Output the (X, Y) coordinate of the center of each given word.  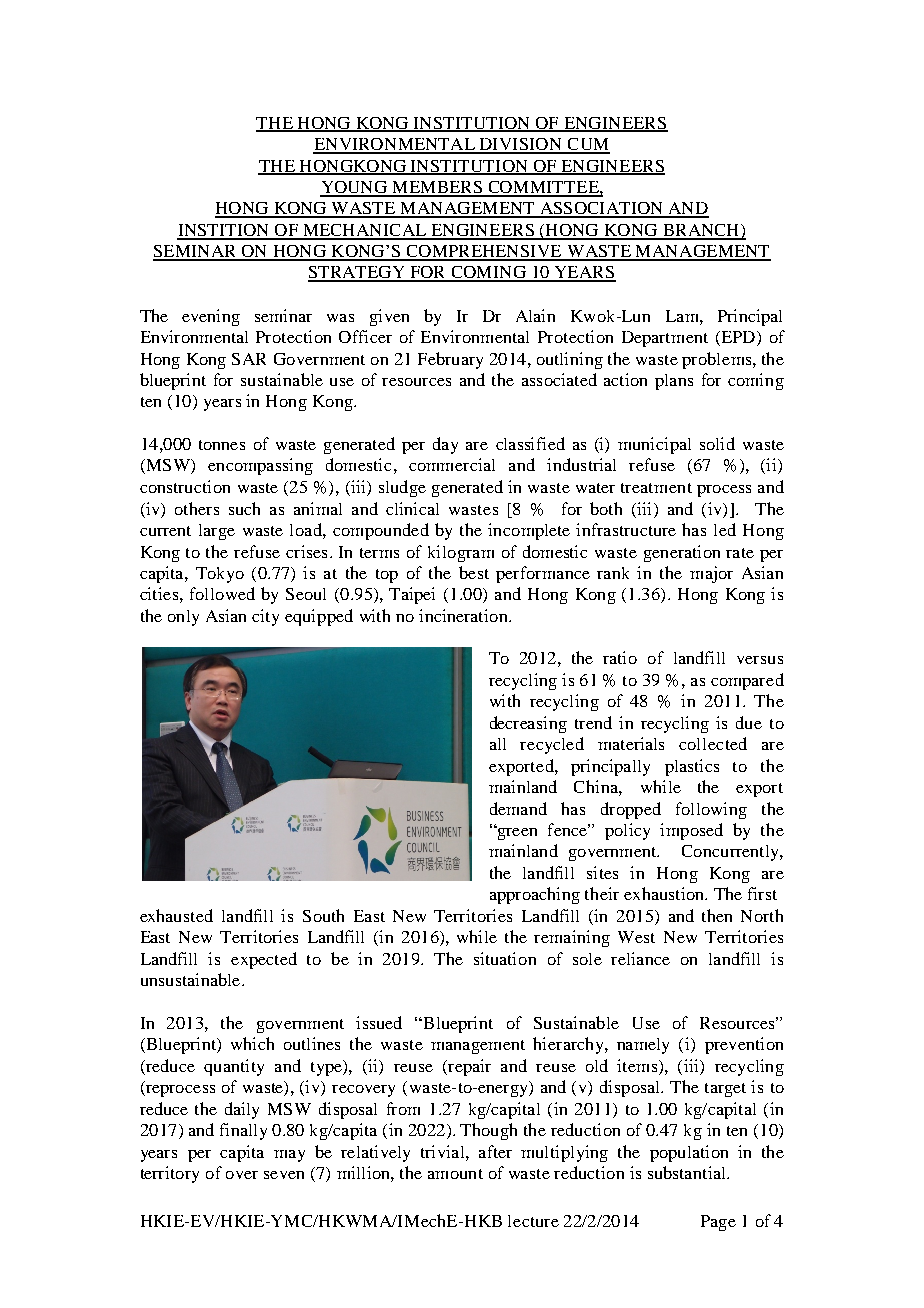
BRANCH (701, 231)
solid (717, 443)
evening (211, 317)
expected (264, 960)
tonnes (222, 445)
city (265, 617)
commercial (452, 464)
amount (455, 1174)
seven (284, 1175)
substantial (688, 1172)
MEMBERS (437, 188)
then (717, 915)
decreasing (528, 724)
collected (713, 743)
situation (505, 958)
